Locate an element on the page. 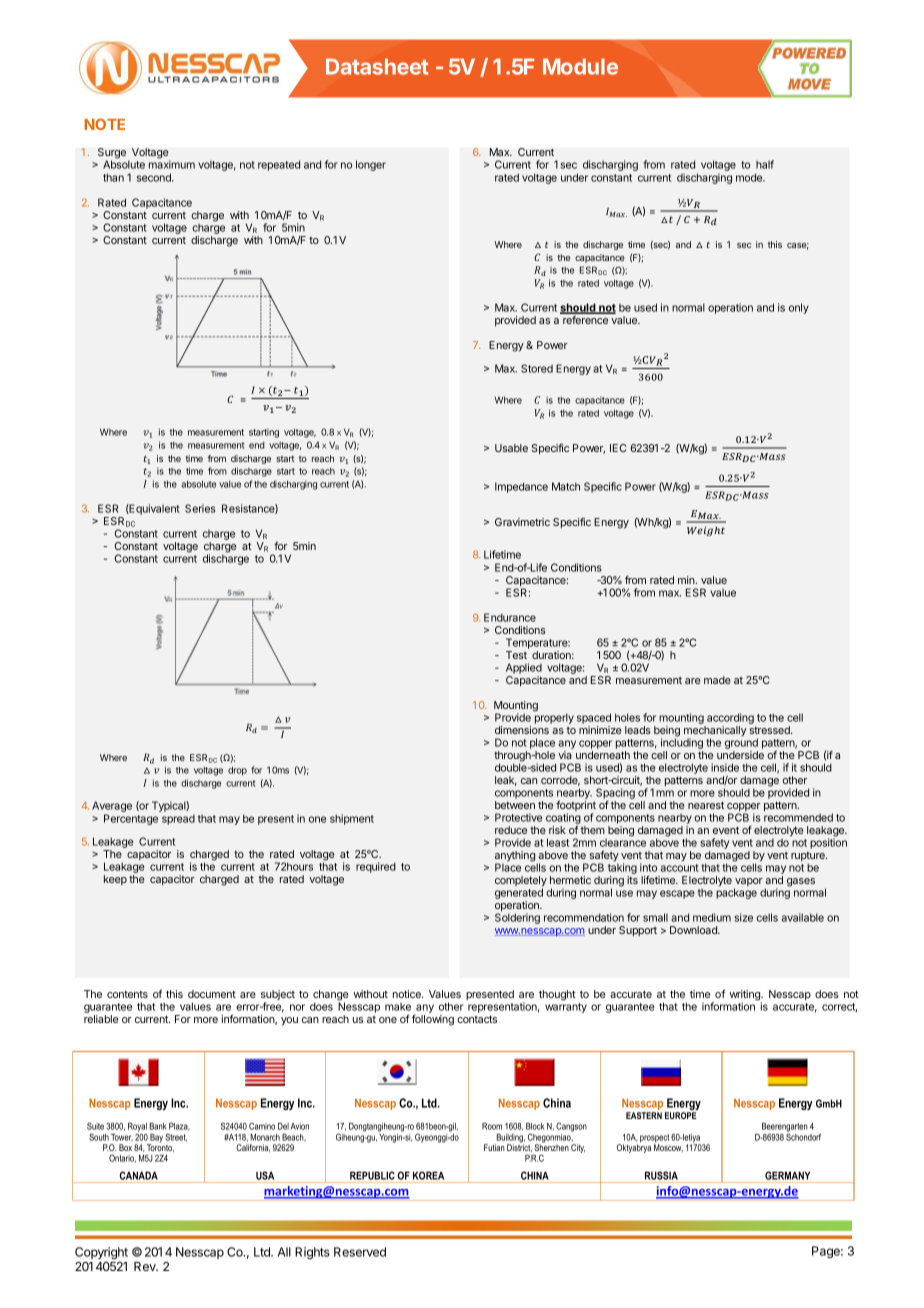  IEC is located at coordinates (618, 448).
